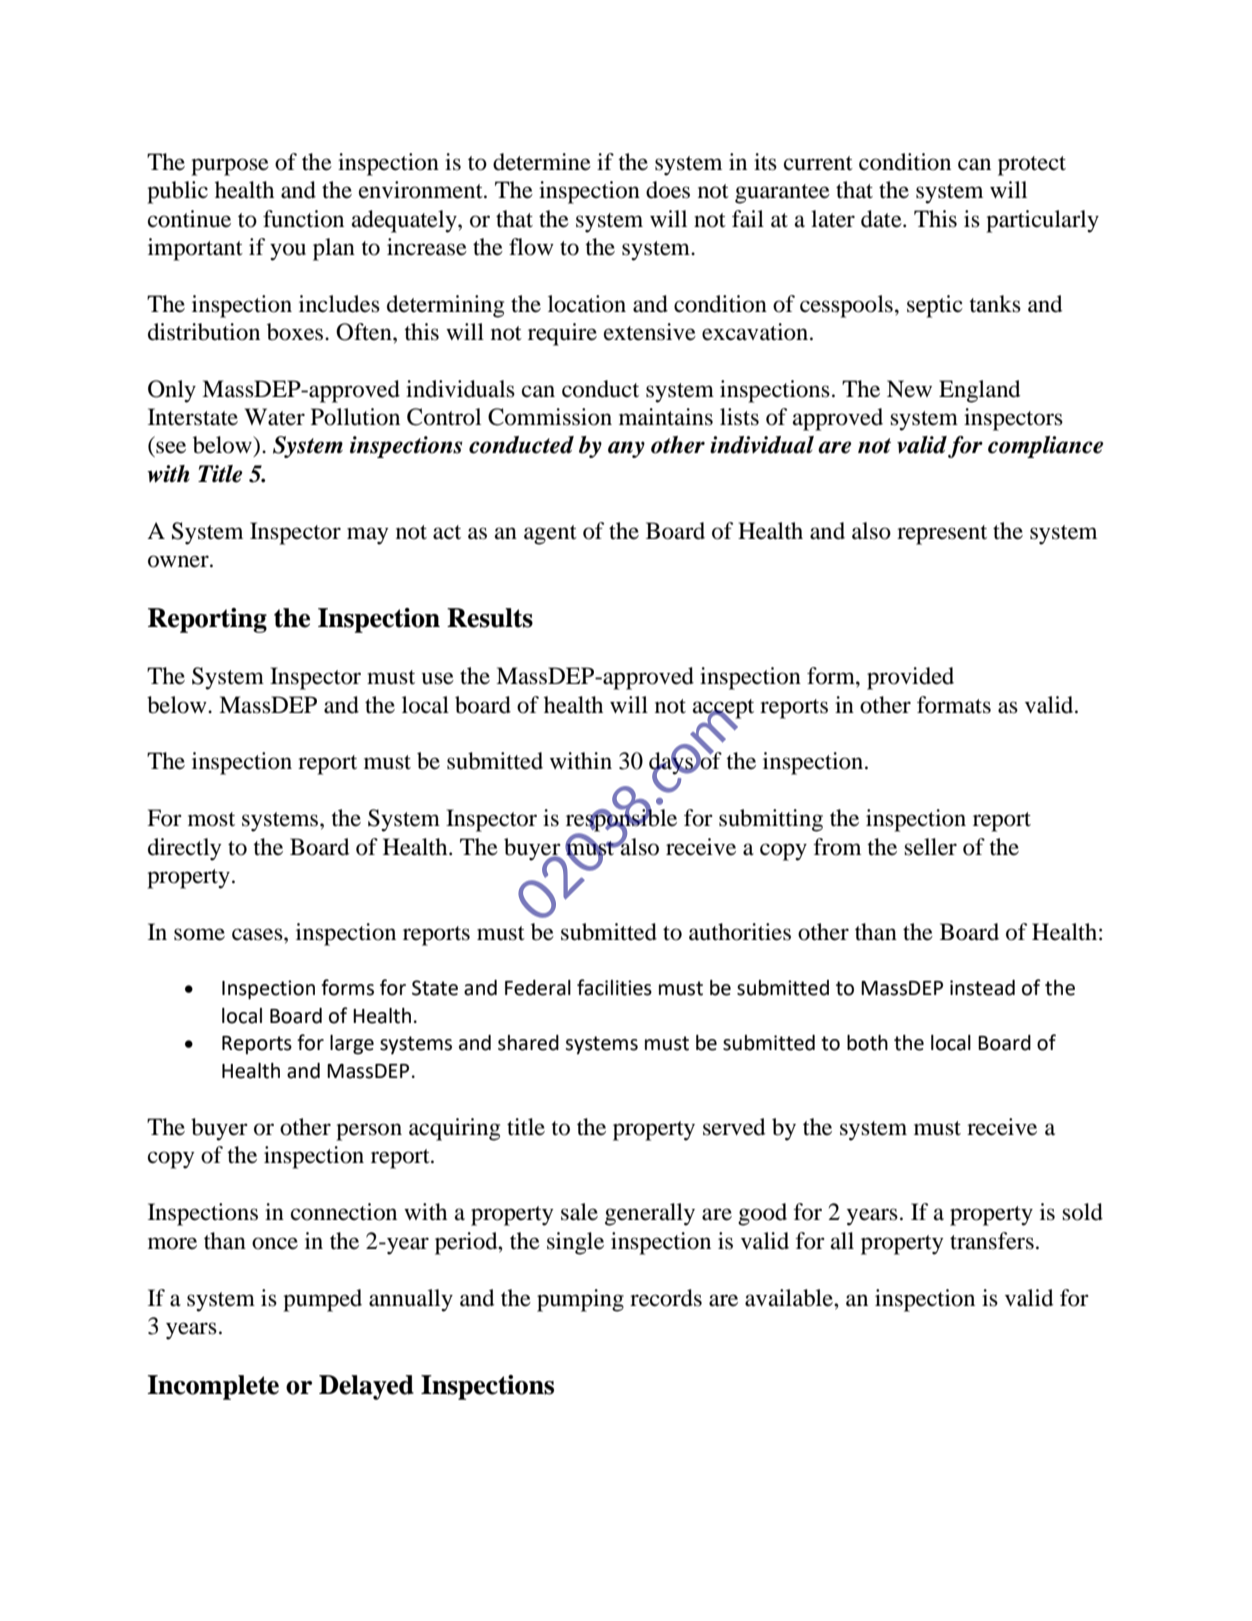 The width and height of the screenshot is (1252, 1621). I want to click on does, so click(668, 190).
